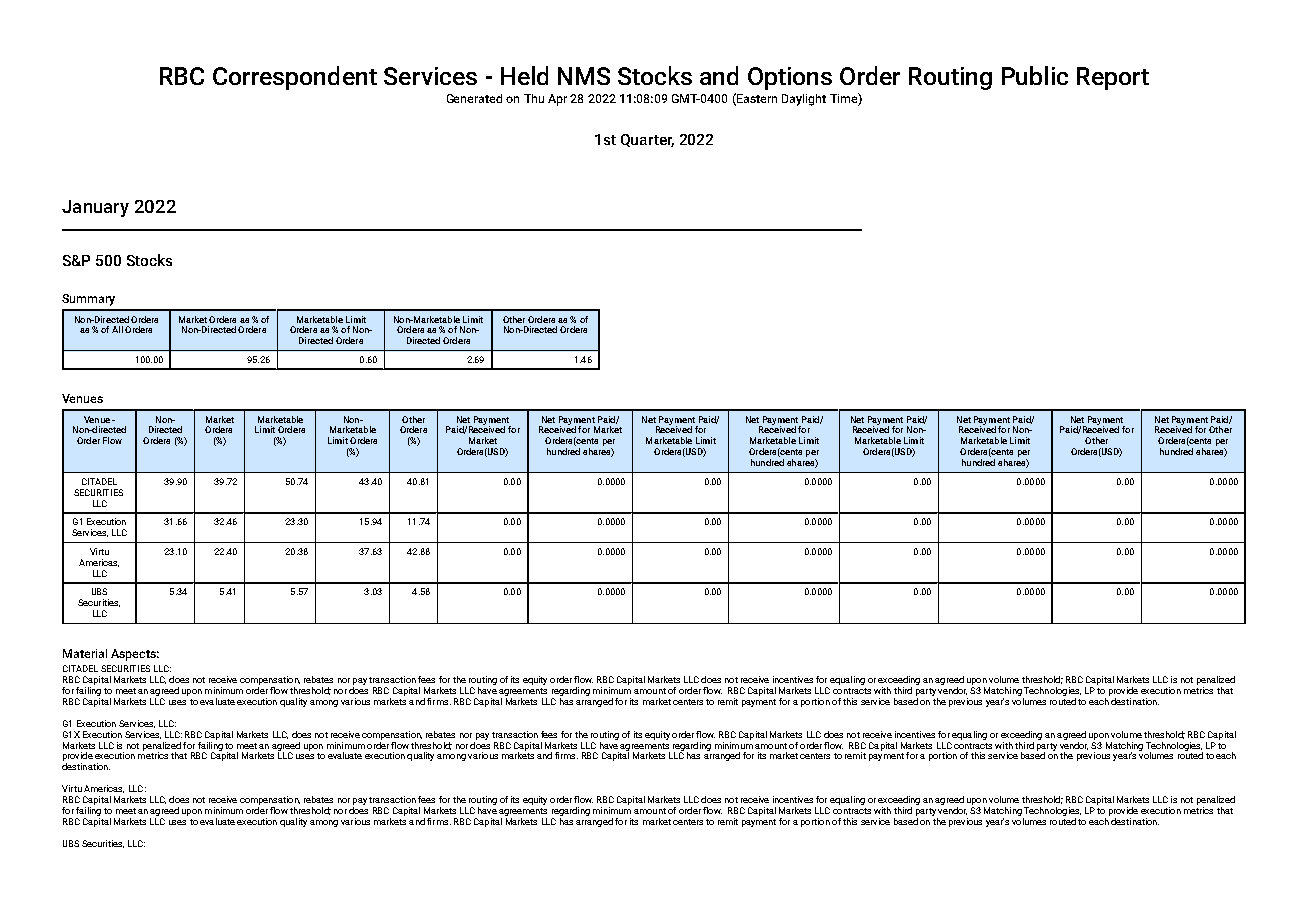  What do you see at coordinates (647, 140) in the page?
I see `Quarter` at bounding box center [647, 140].
